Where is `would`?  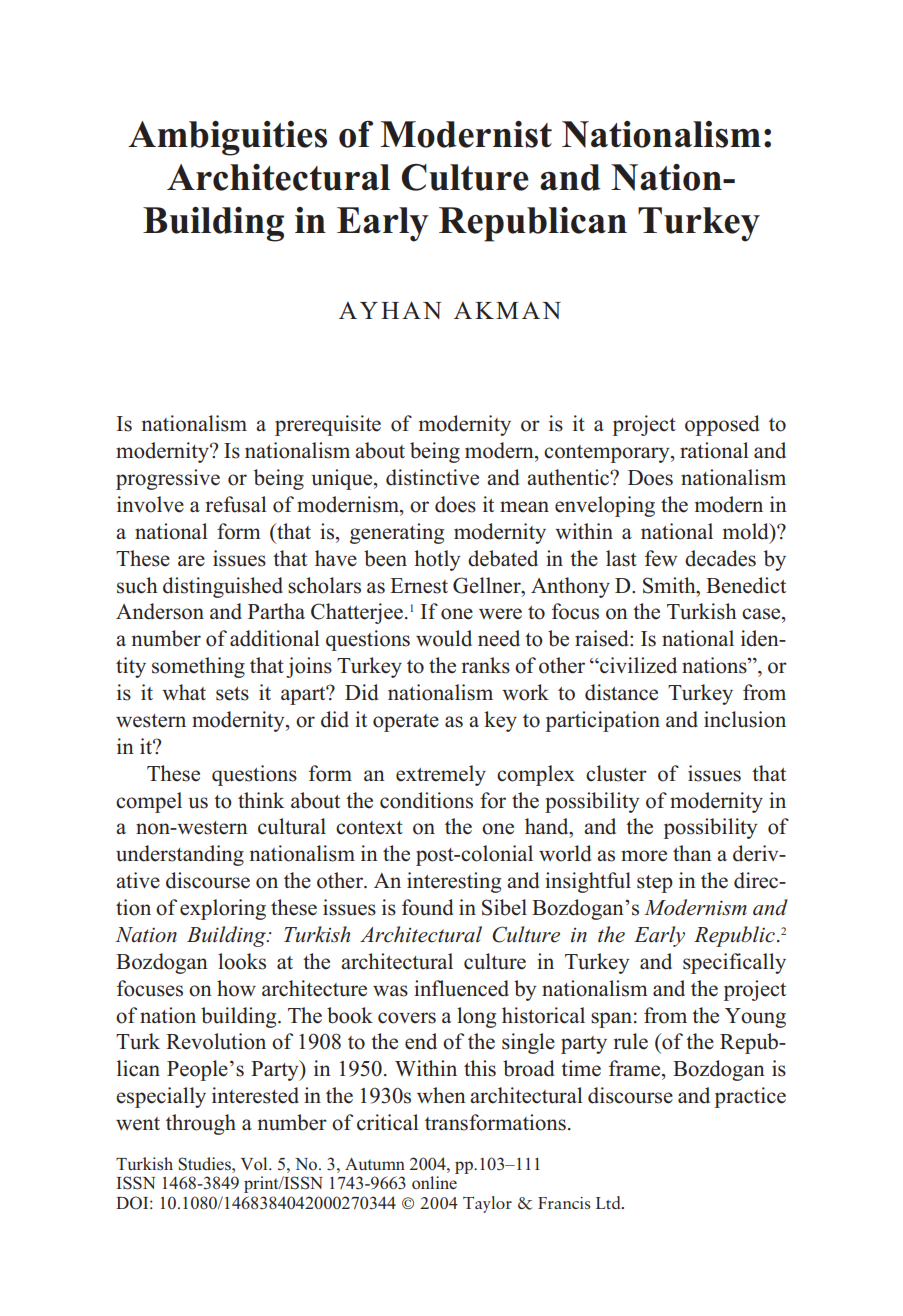 would is located at coordinates (444, 638).
